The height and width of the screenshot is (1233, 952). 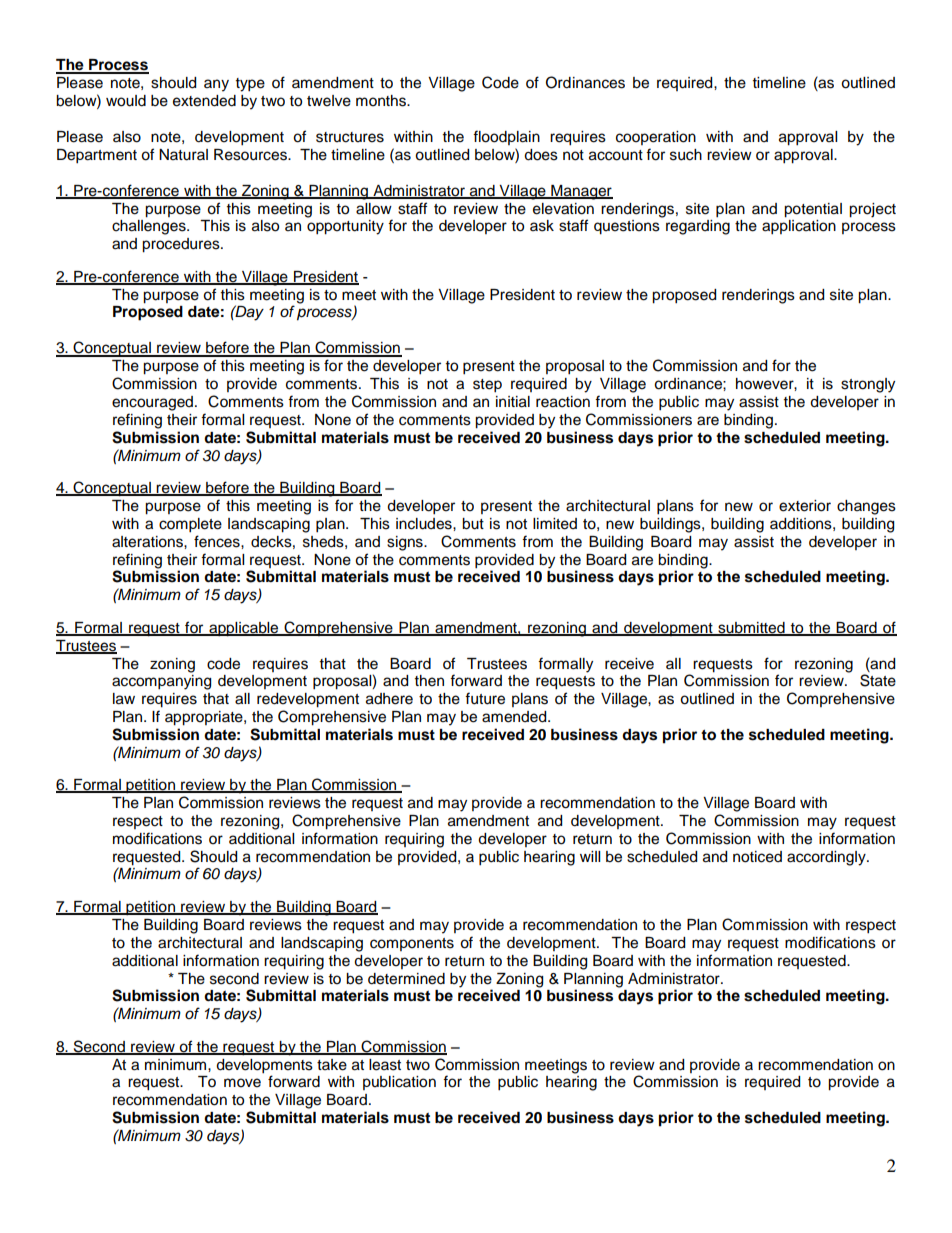 I want to click on fences, so click(x=218, y=541).
